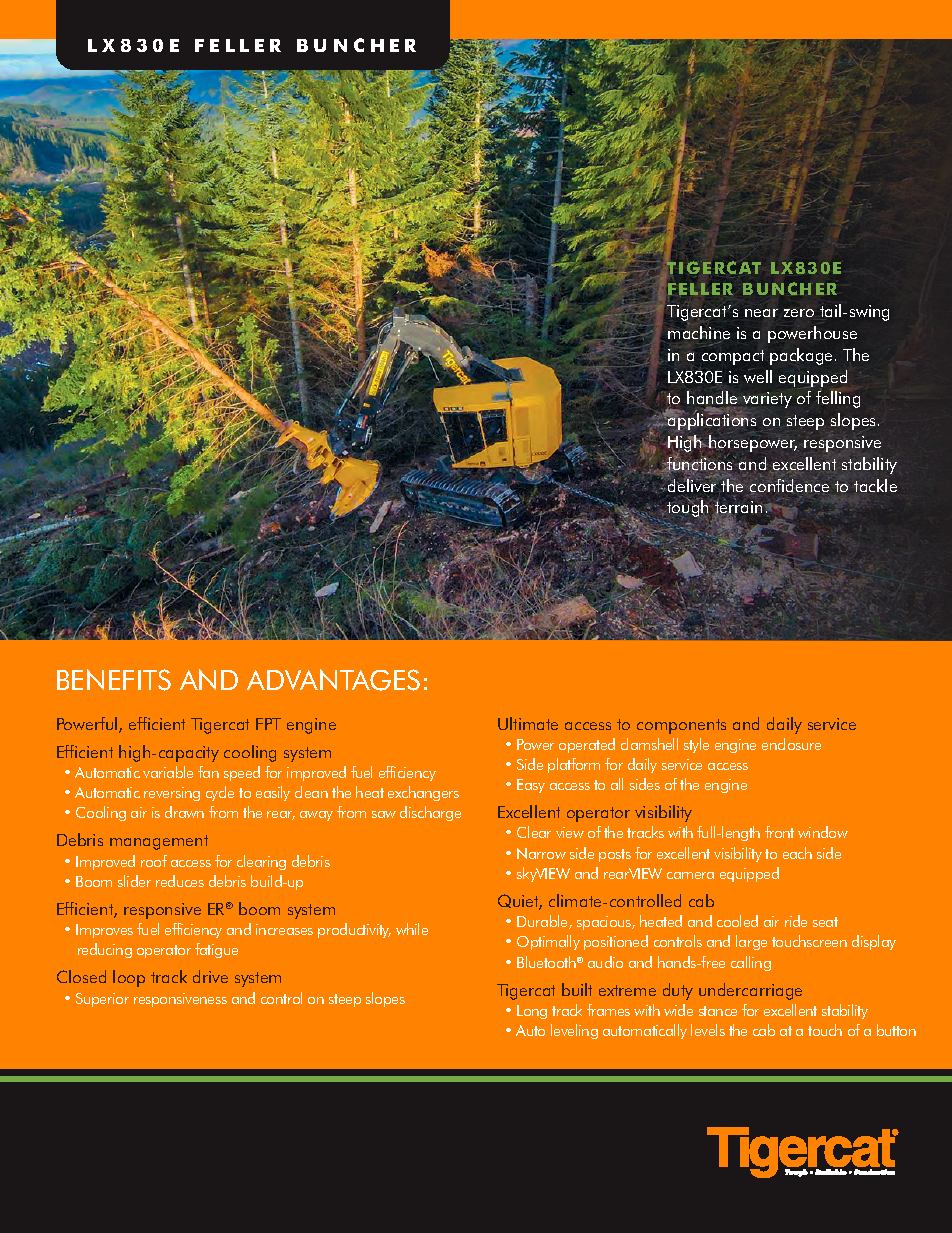  I want to click on compact, so click(733, 357).
